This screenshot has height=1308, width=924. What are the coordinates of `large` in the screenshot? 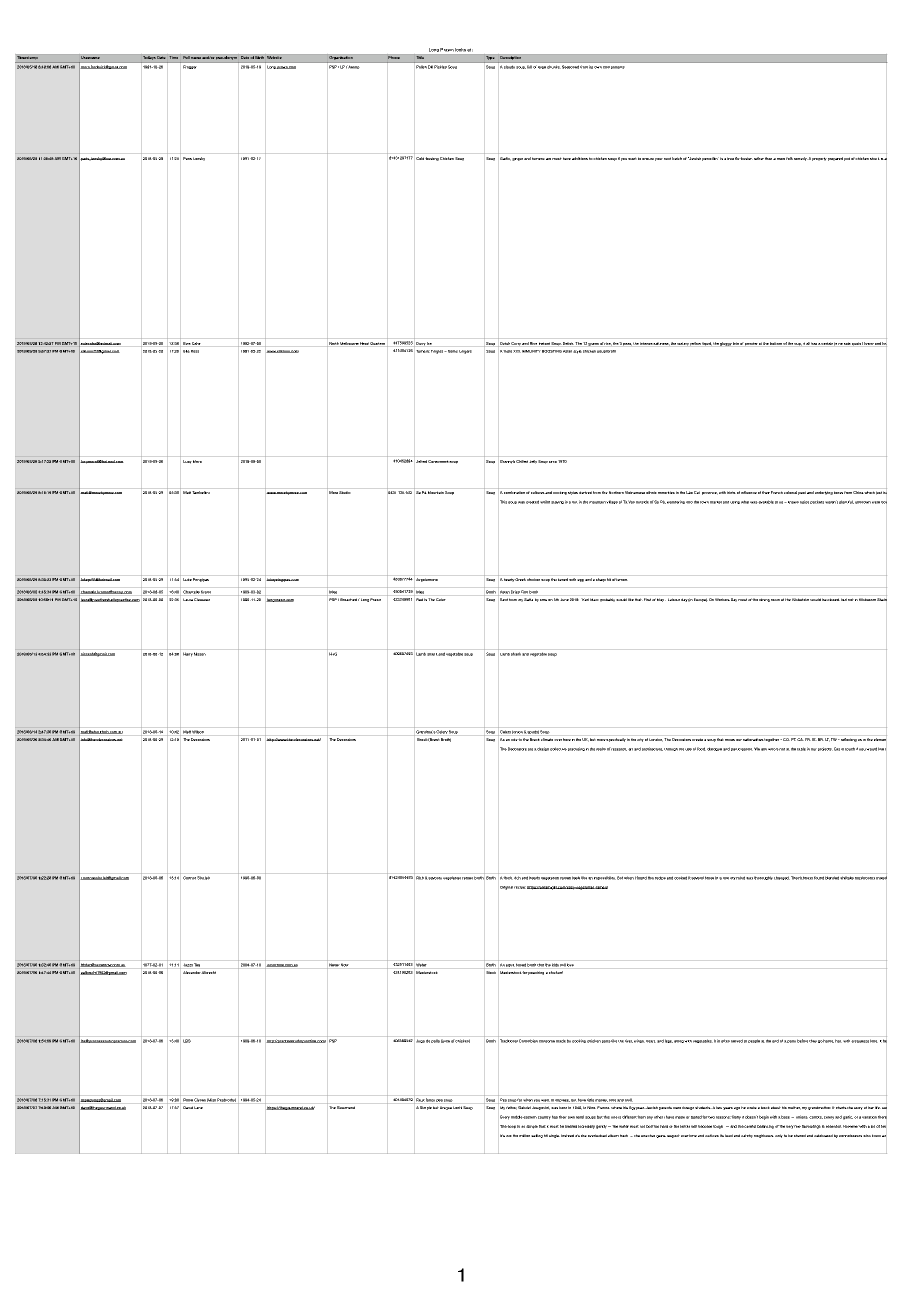 It's located at (542, 67).
